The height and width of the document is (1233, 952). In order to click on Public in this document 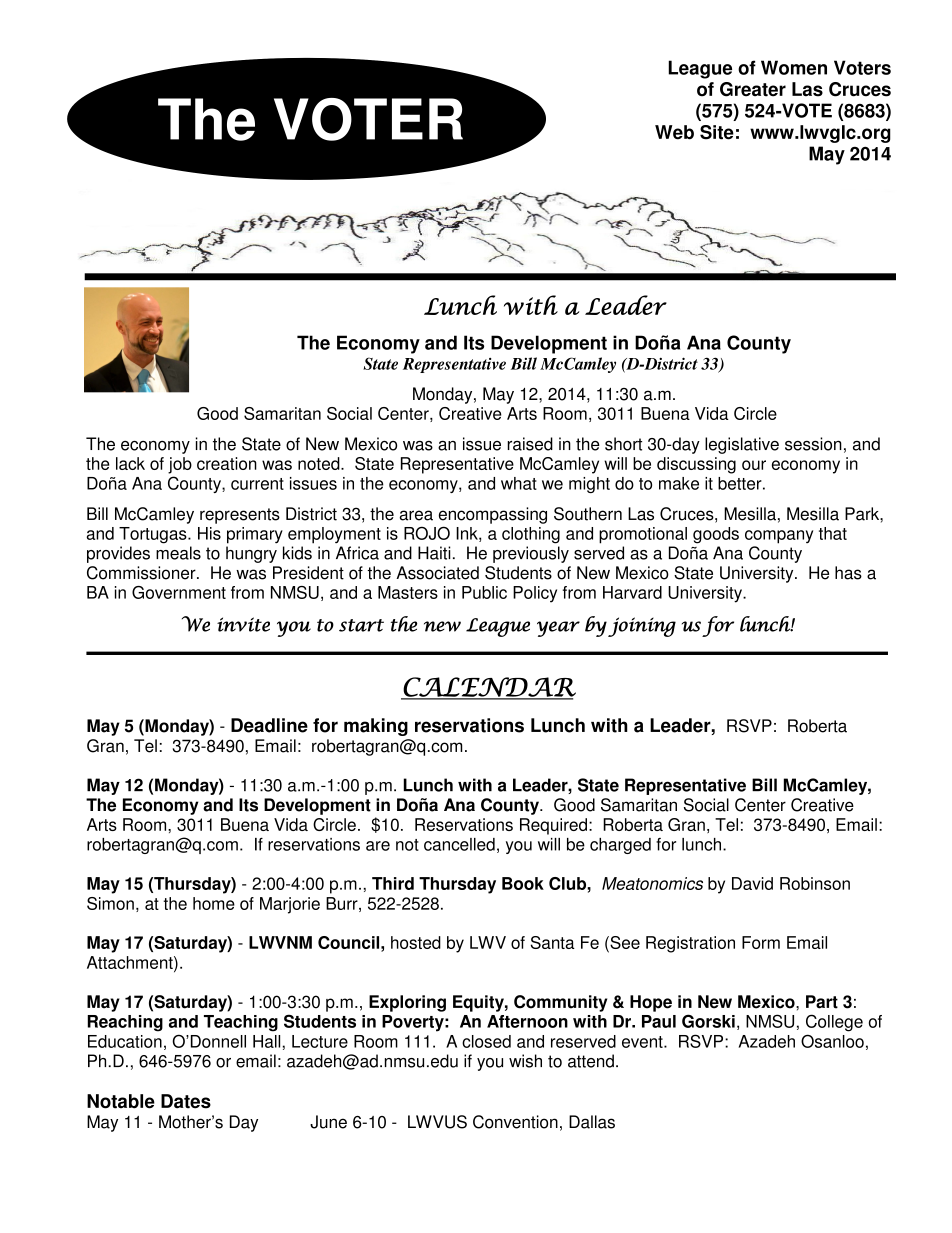, I will do `click(484, 592)`.
